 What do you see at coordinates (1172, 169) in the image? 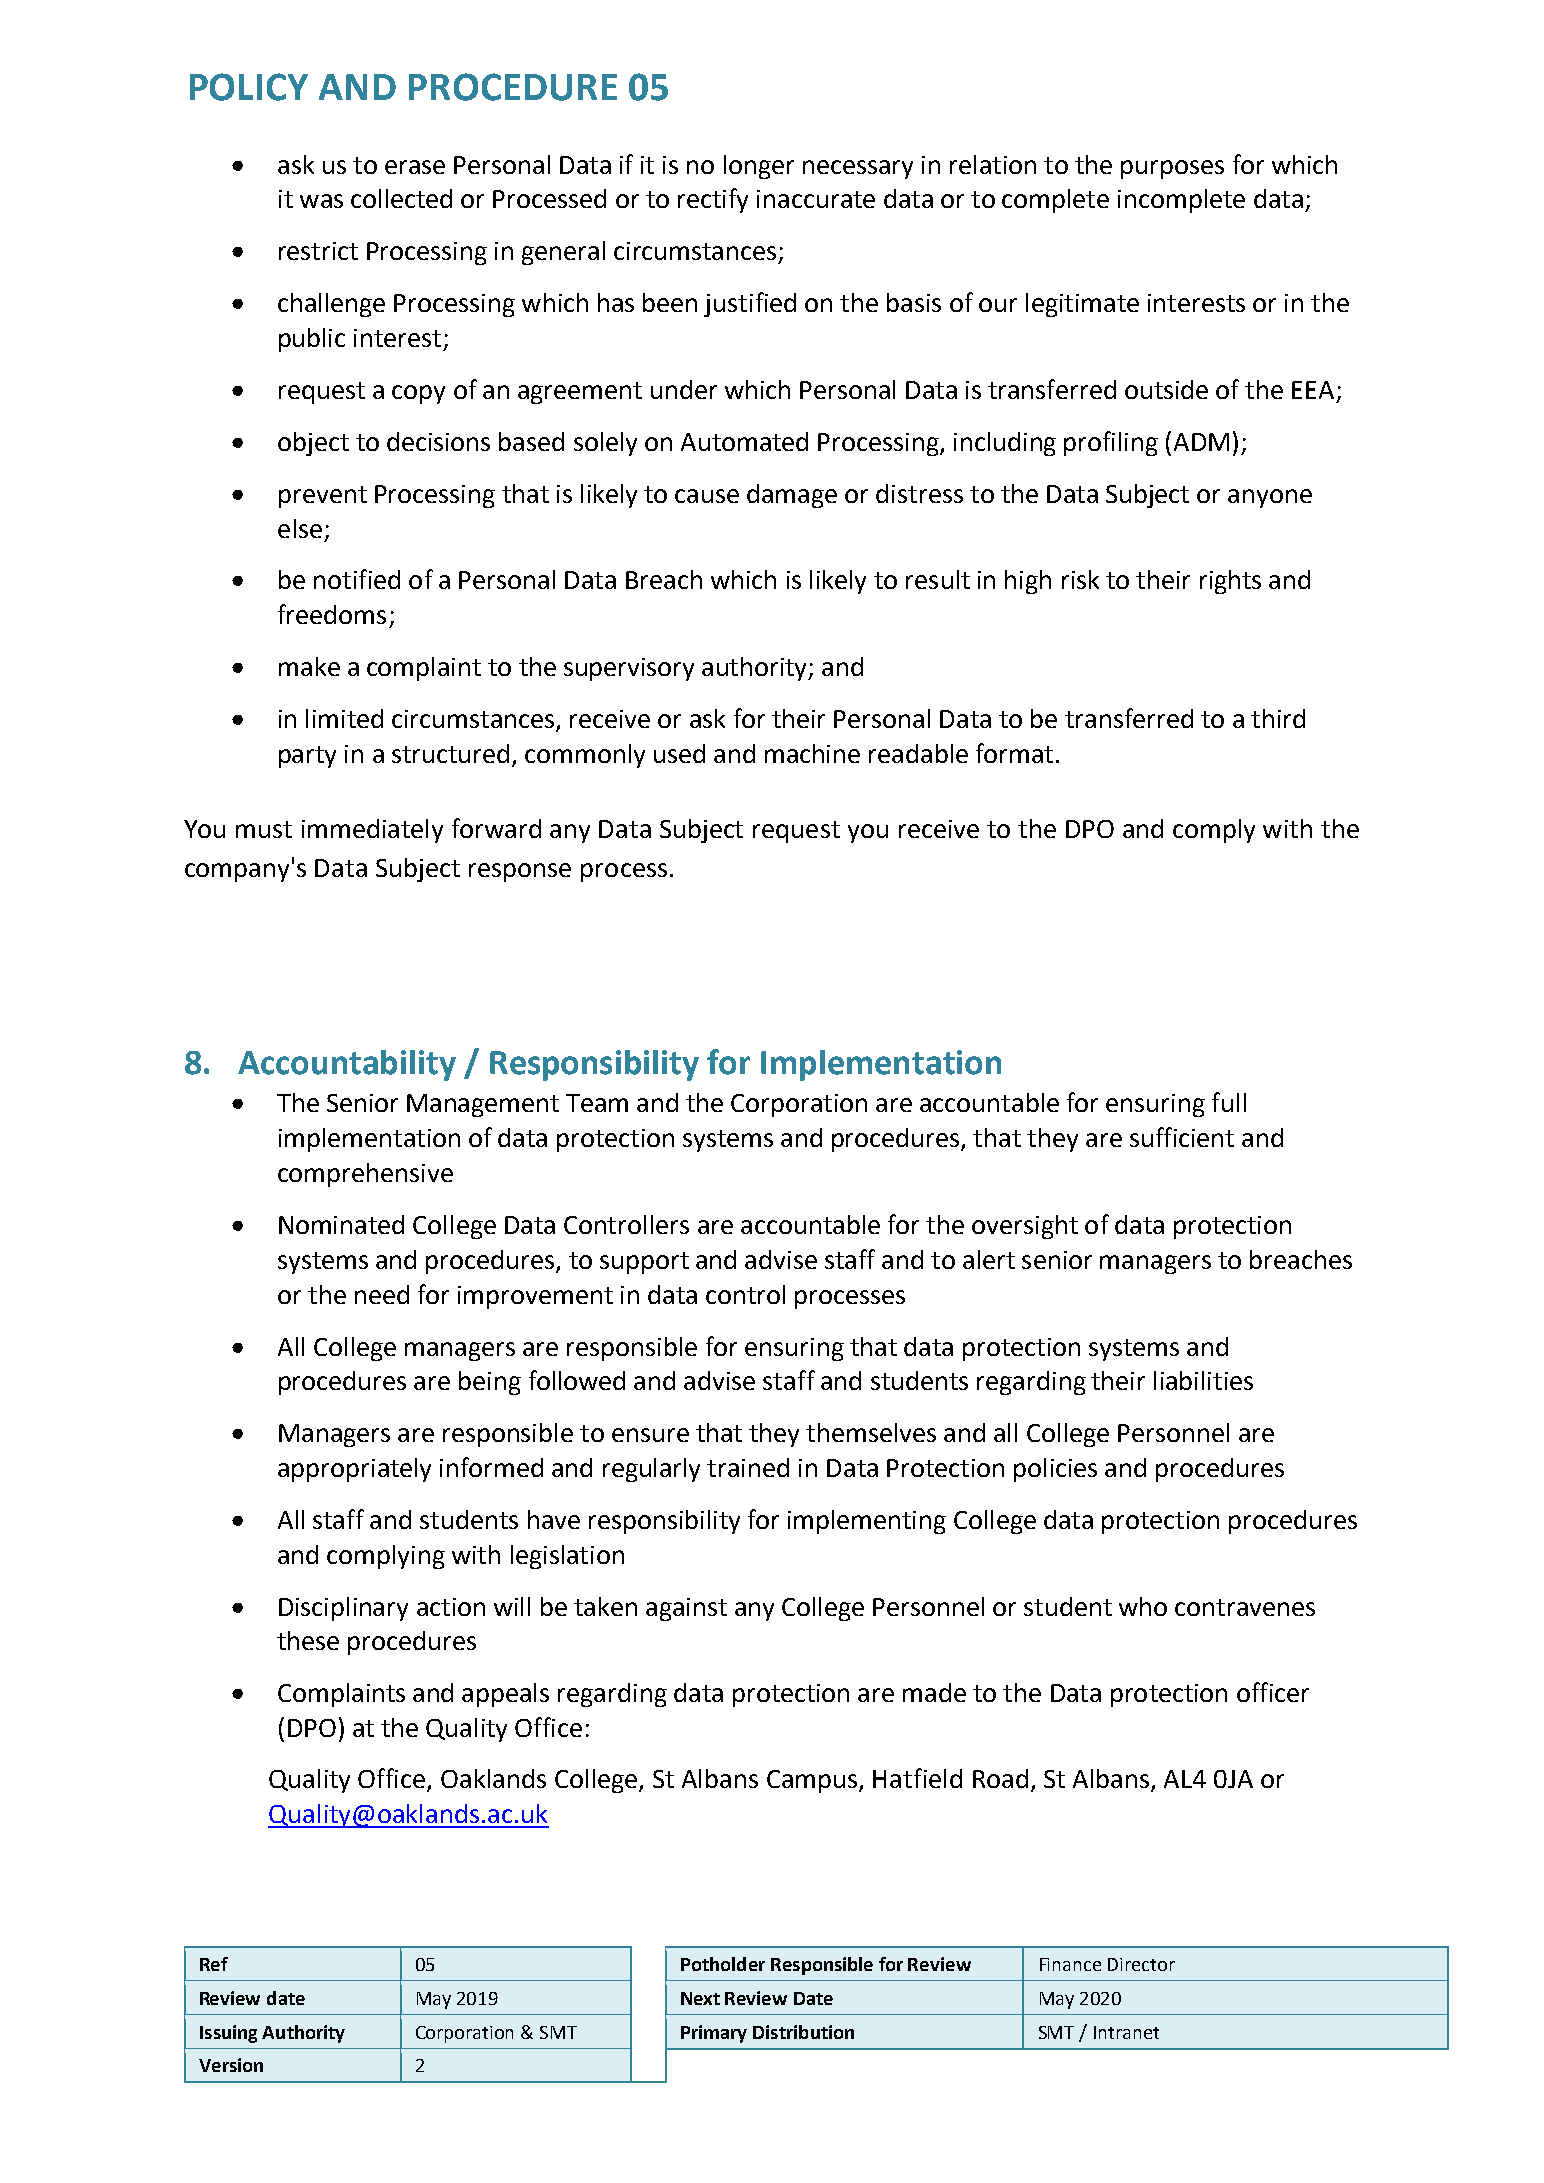
I see `purposes` at bounding box center [1172, 169].
